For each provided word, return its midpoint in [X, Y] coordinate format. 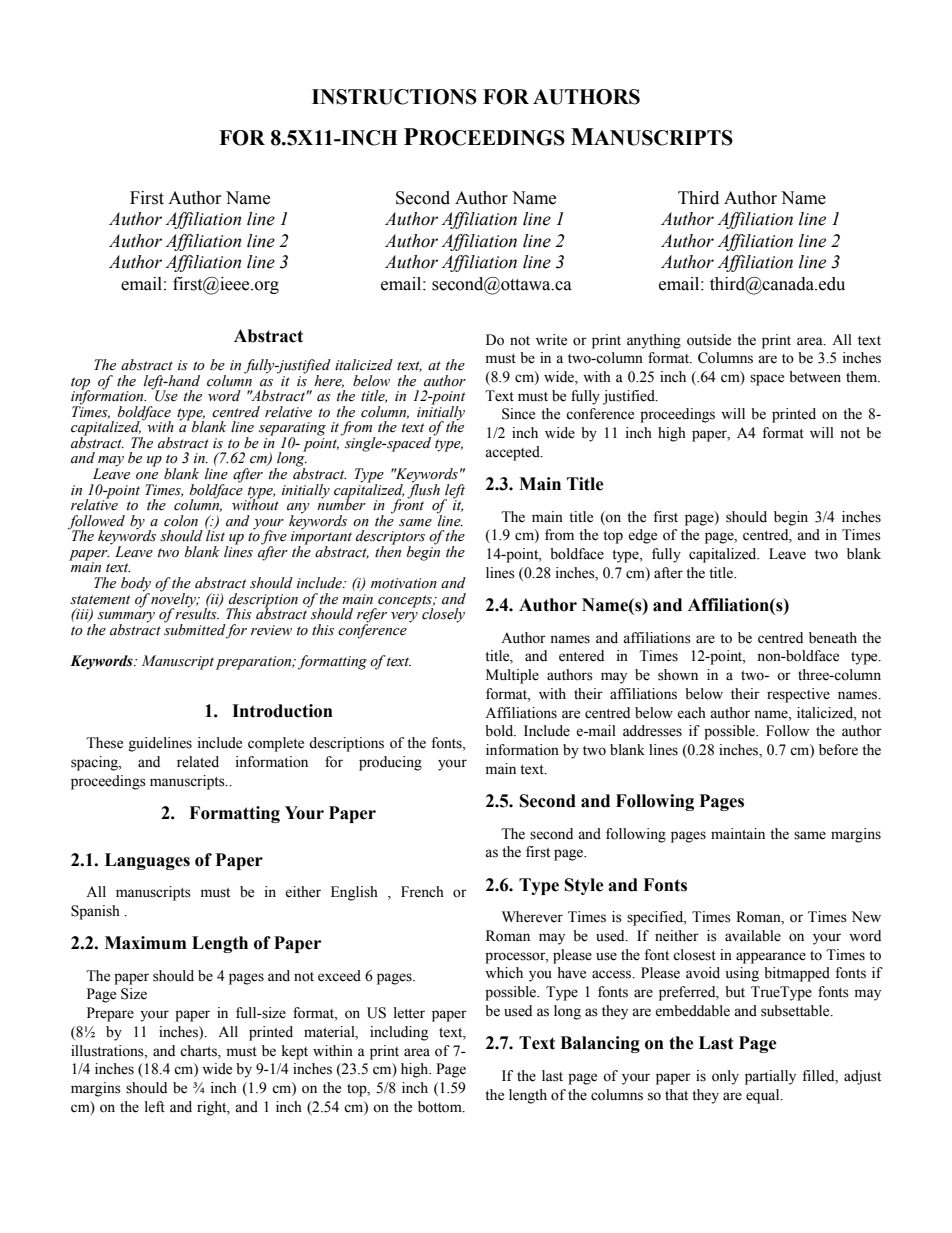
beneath [833, 638]
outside [709, 340]
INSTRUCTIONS [394, 97]
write [551, 340]
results [197, 613]
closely [443, 615]
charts [199, 1051]
